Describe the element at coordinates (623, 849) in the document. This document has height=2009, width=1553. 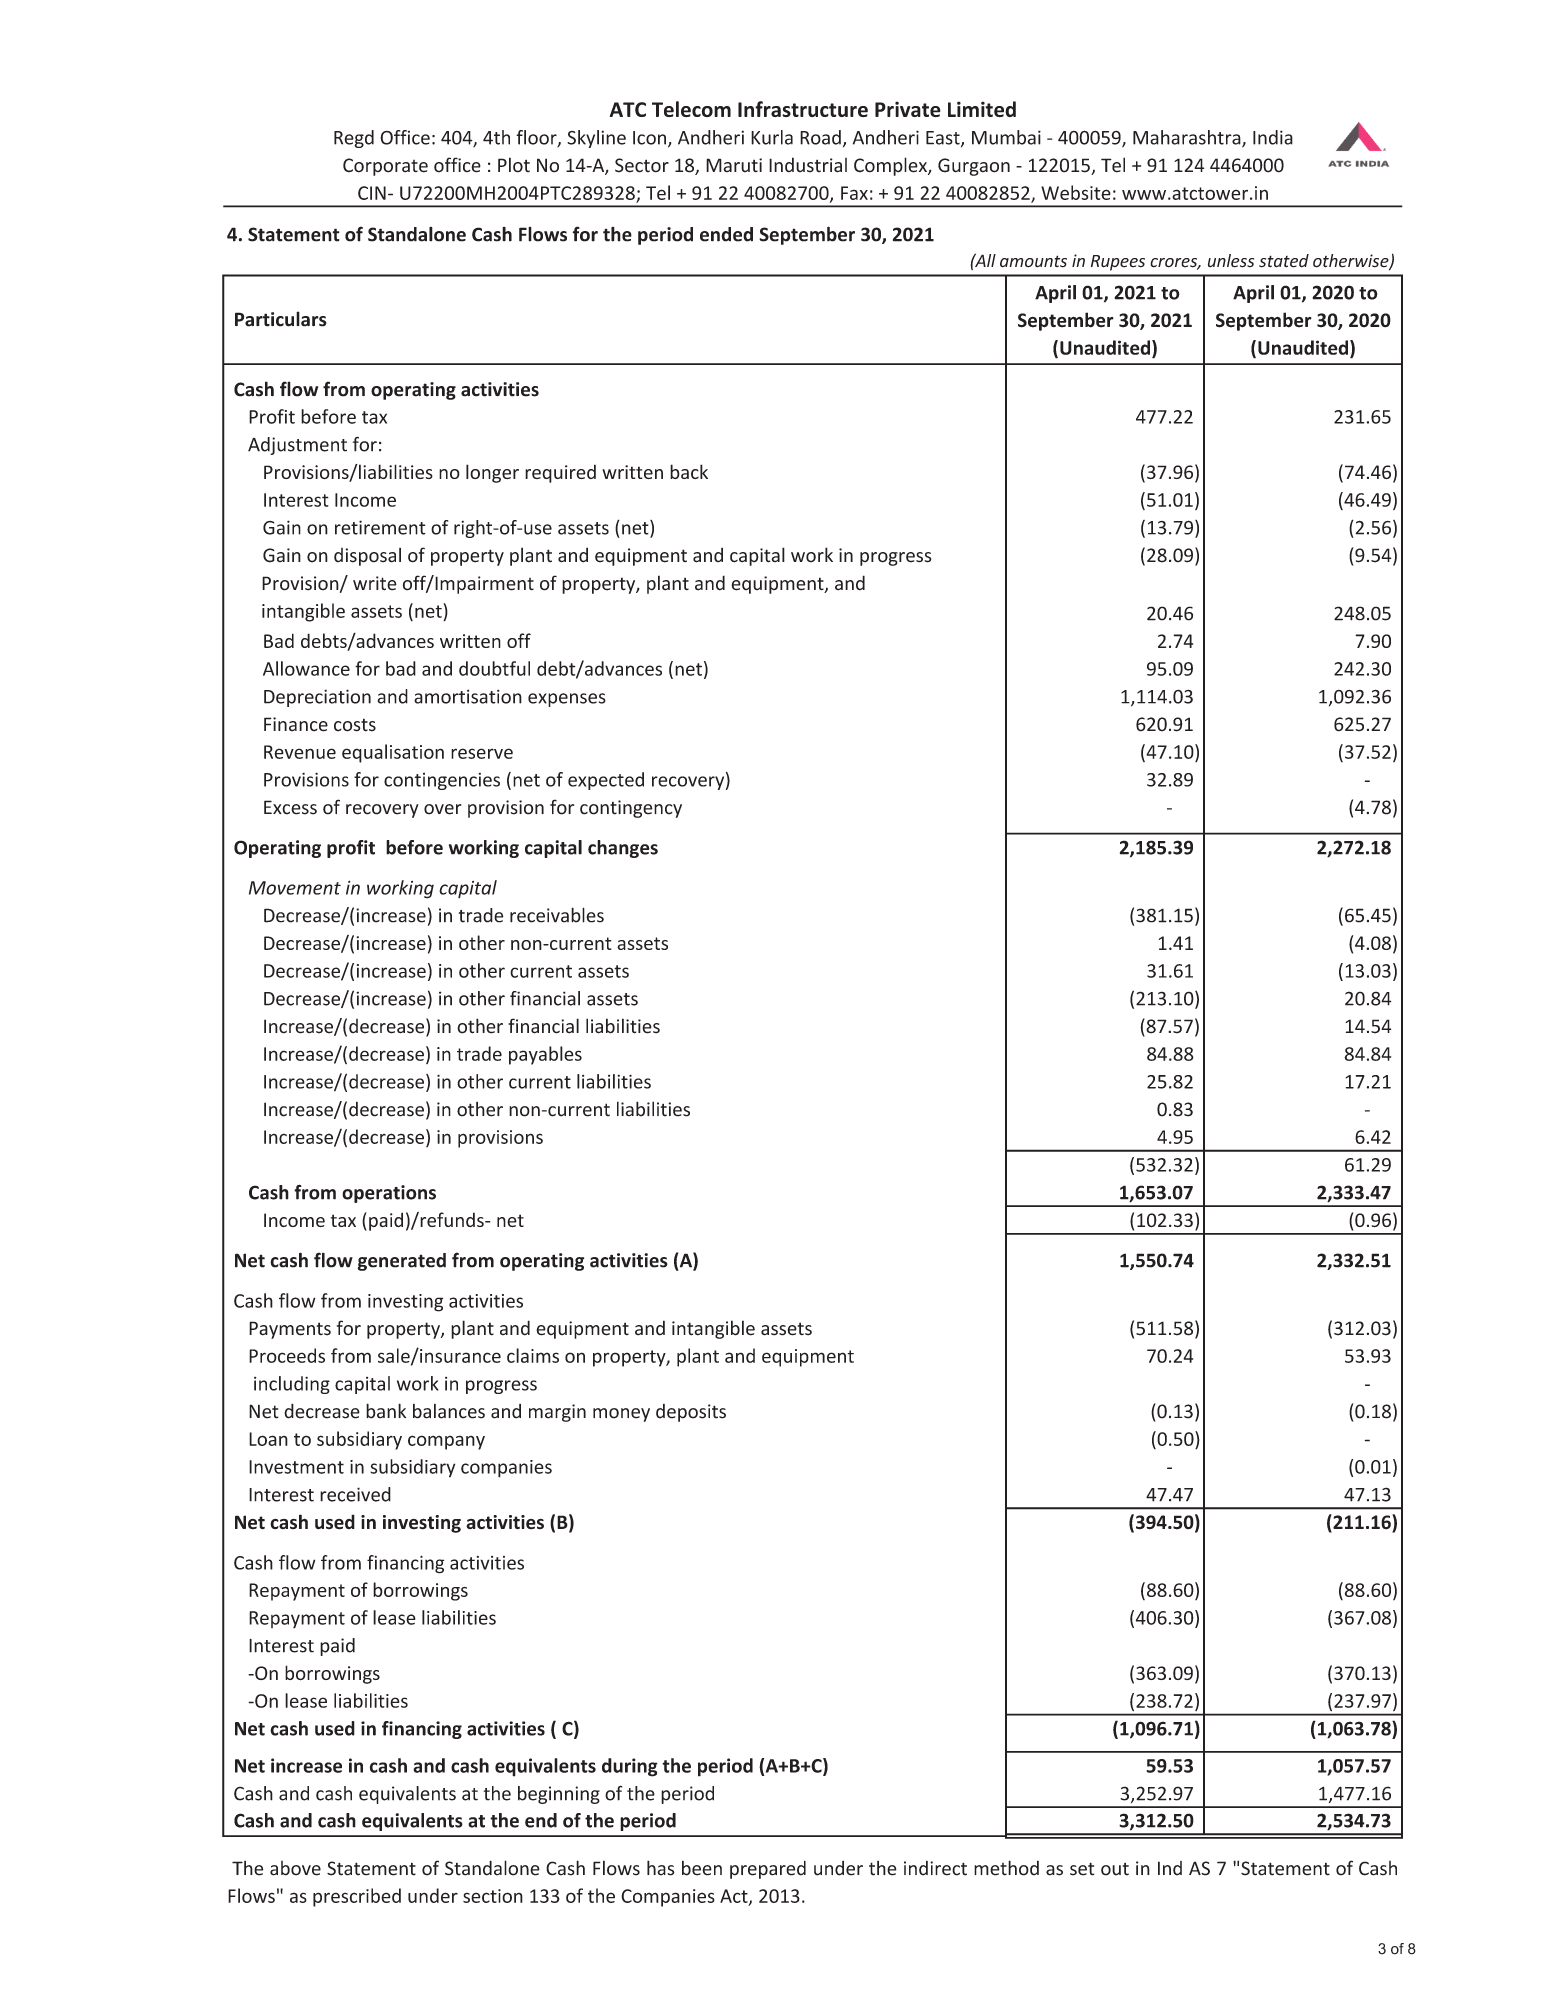
I see `changes` at that location.
